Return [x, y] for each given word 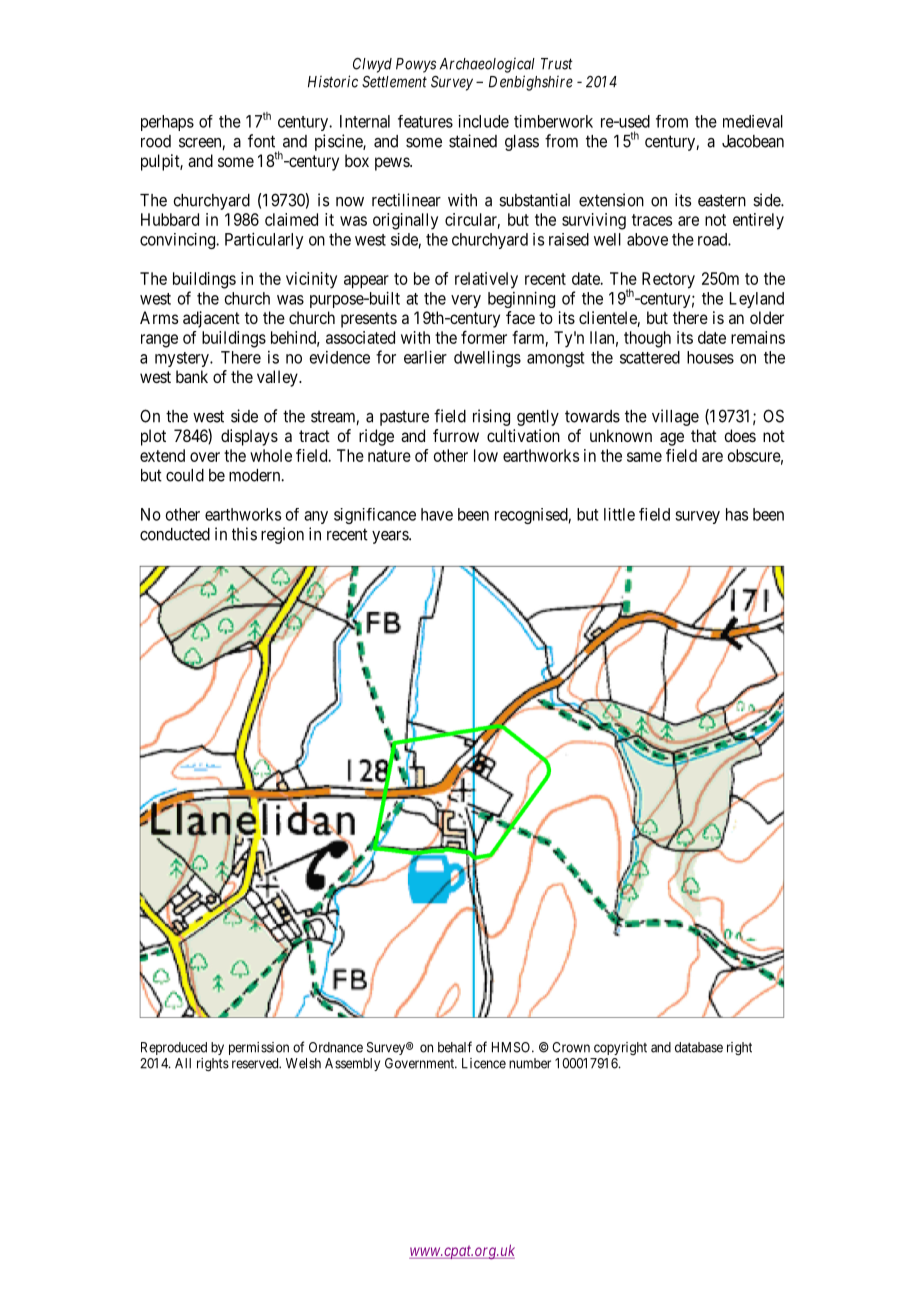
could [185, 475]
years [391, 537]
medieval [753, 121]
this [244, 534]
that [704, 435]
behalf [455, 1047]
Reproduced [174, 1048]
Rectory [668, 280]
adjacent [211, 319]
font [261, 141]
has [737, 514]
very [466, 301]
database [699, 1047]
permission [259, 1048]
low [486, 455]
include [483, 121]
